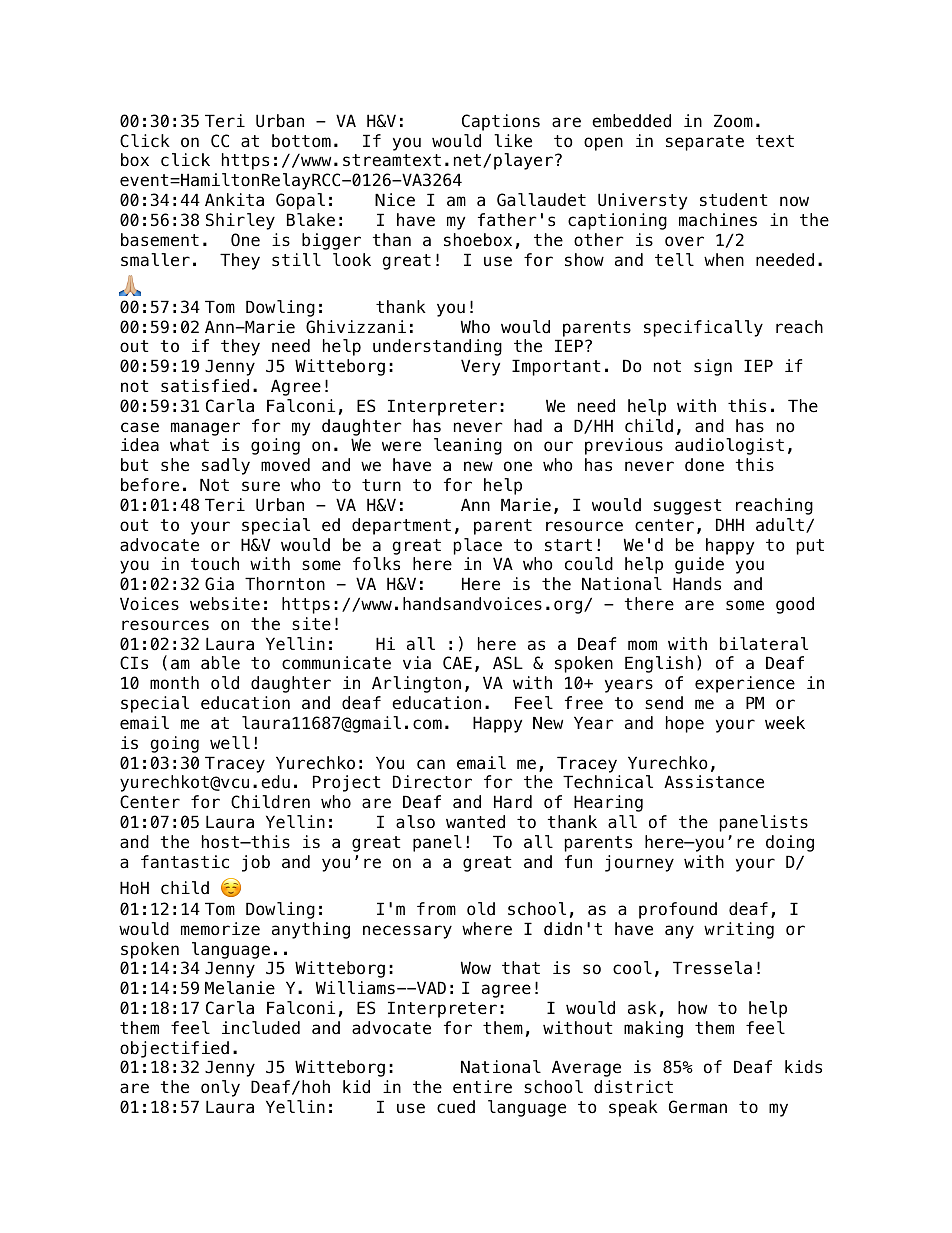 The image size is (952, 1233). I want to click on entire, so click(482, 1087).
